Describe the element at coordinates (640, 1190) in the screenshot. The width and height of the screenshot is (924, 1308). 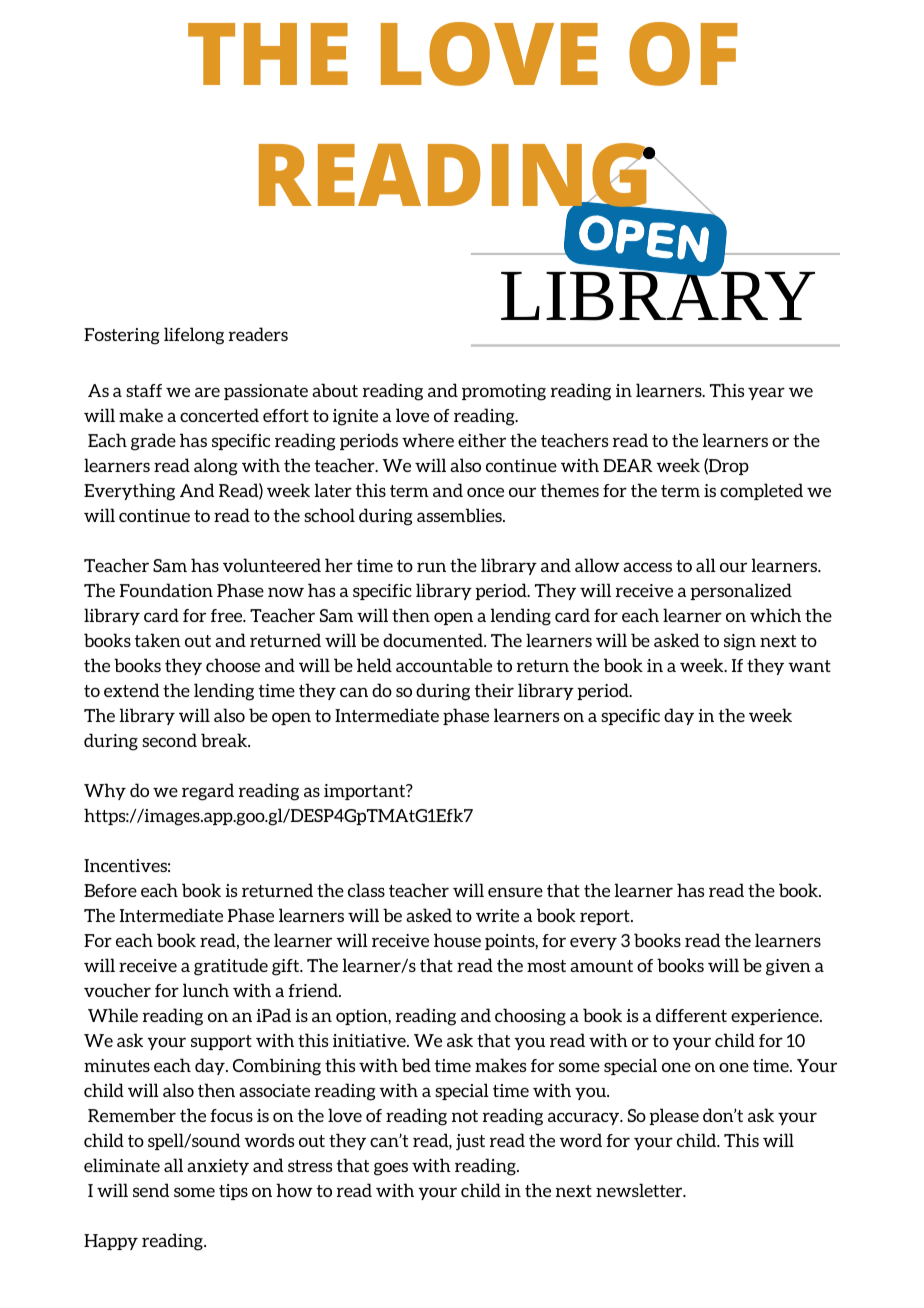
I see `newsletter` at that location.
